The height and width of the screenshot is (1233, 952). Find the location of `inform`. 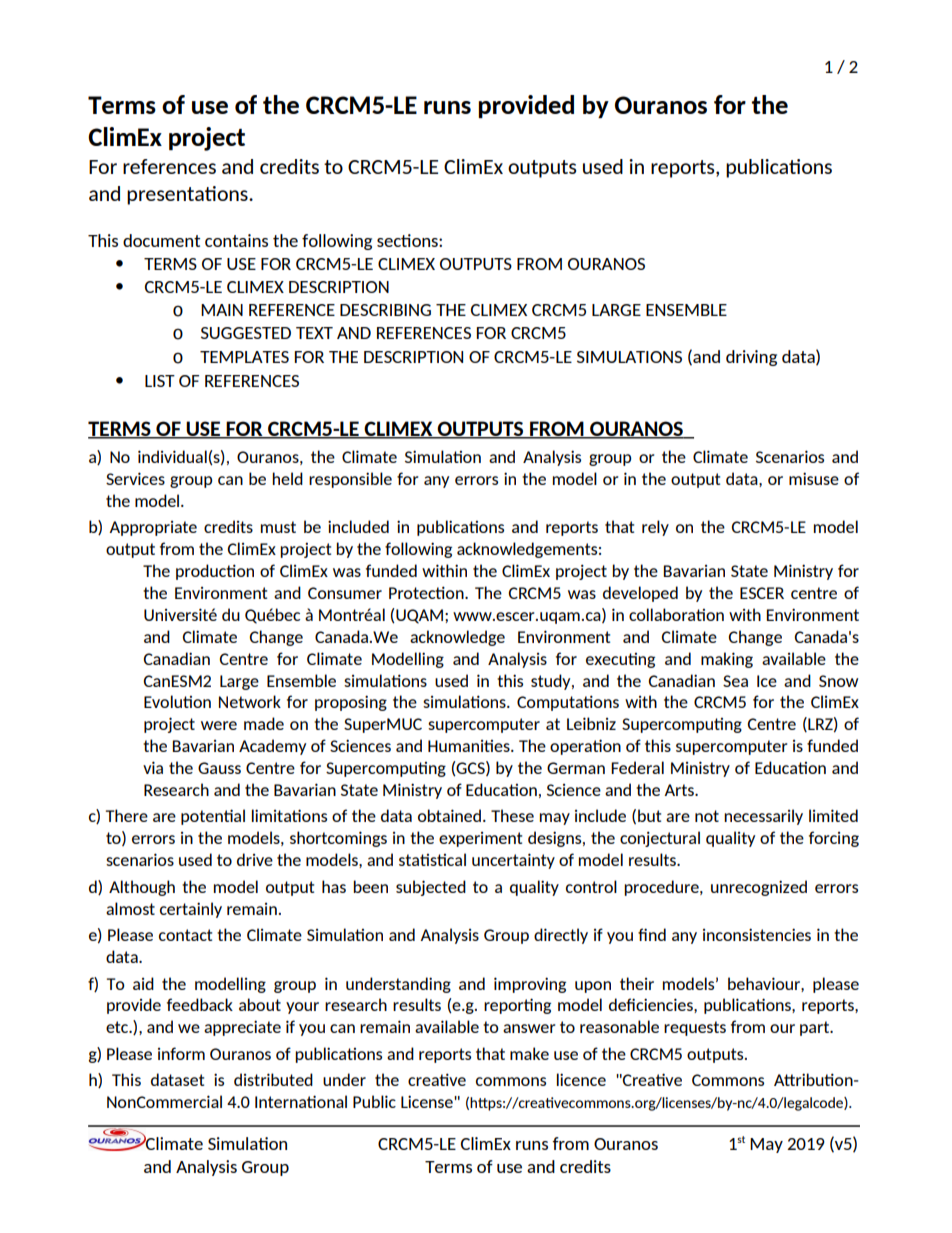

inform is located at coordinates (181, 1053).
